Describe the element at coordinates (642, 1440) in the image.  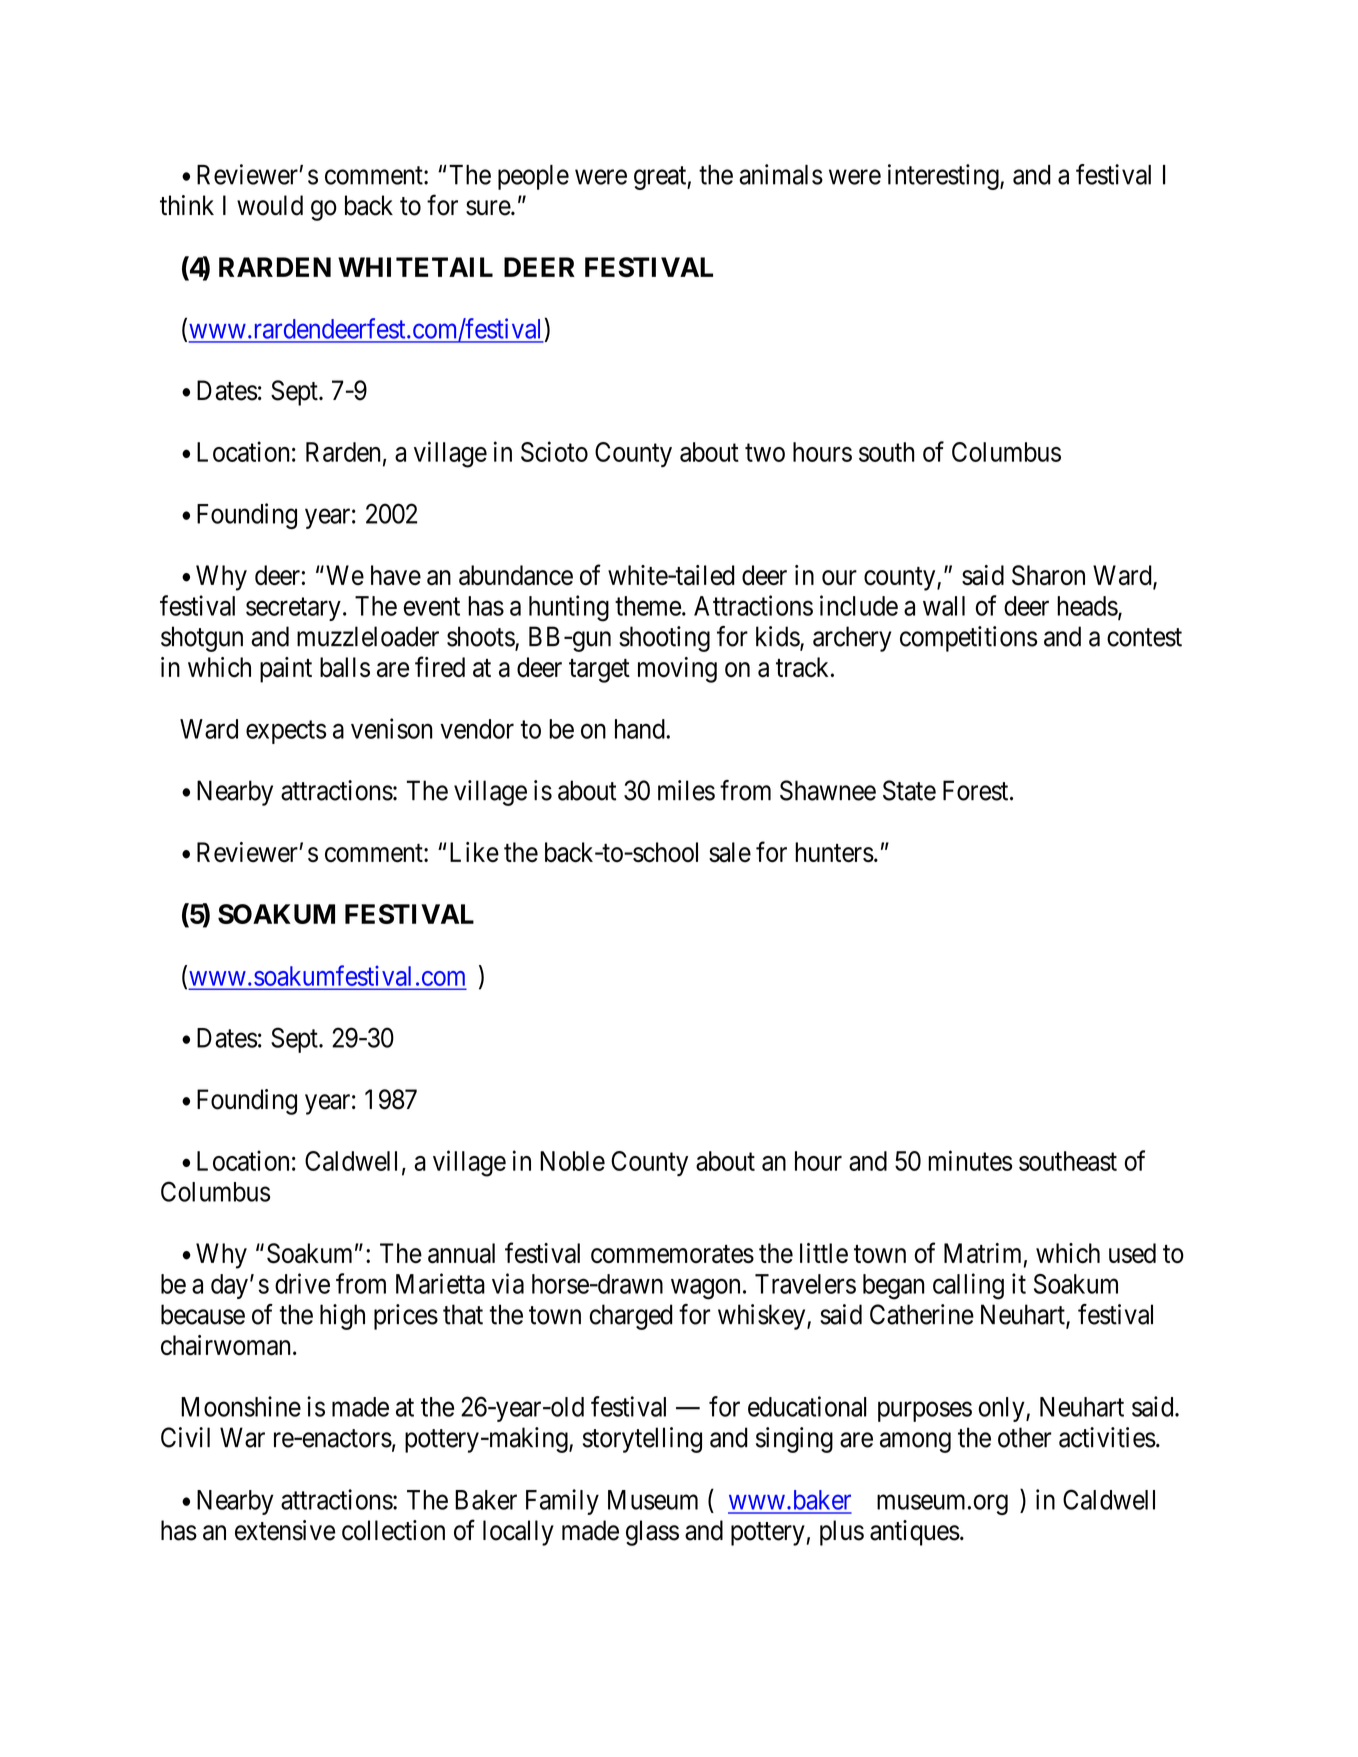
I see `storytelling` at that location.
